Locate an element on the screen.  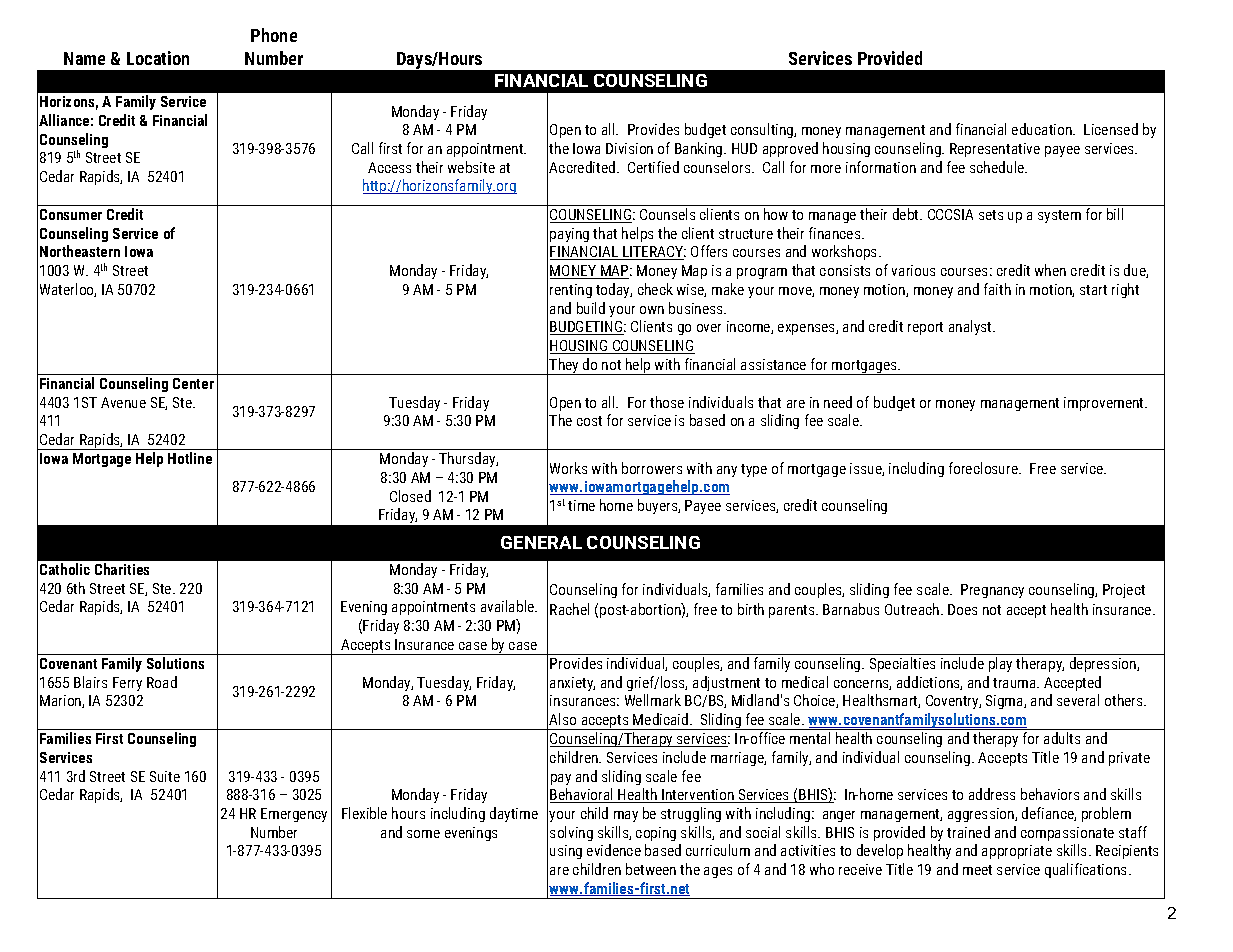
Road is located at coordinates (162, 682).
